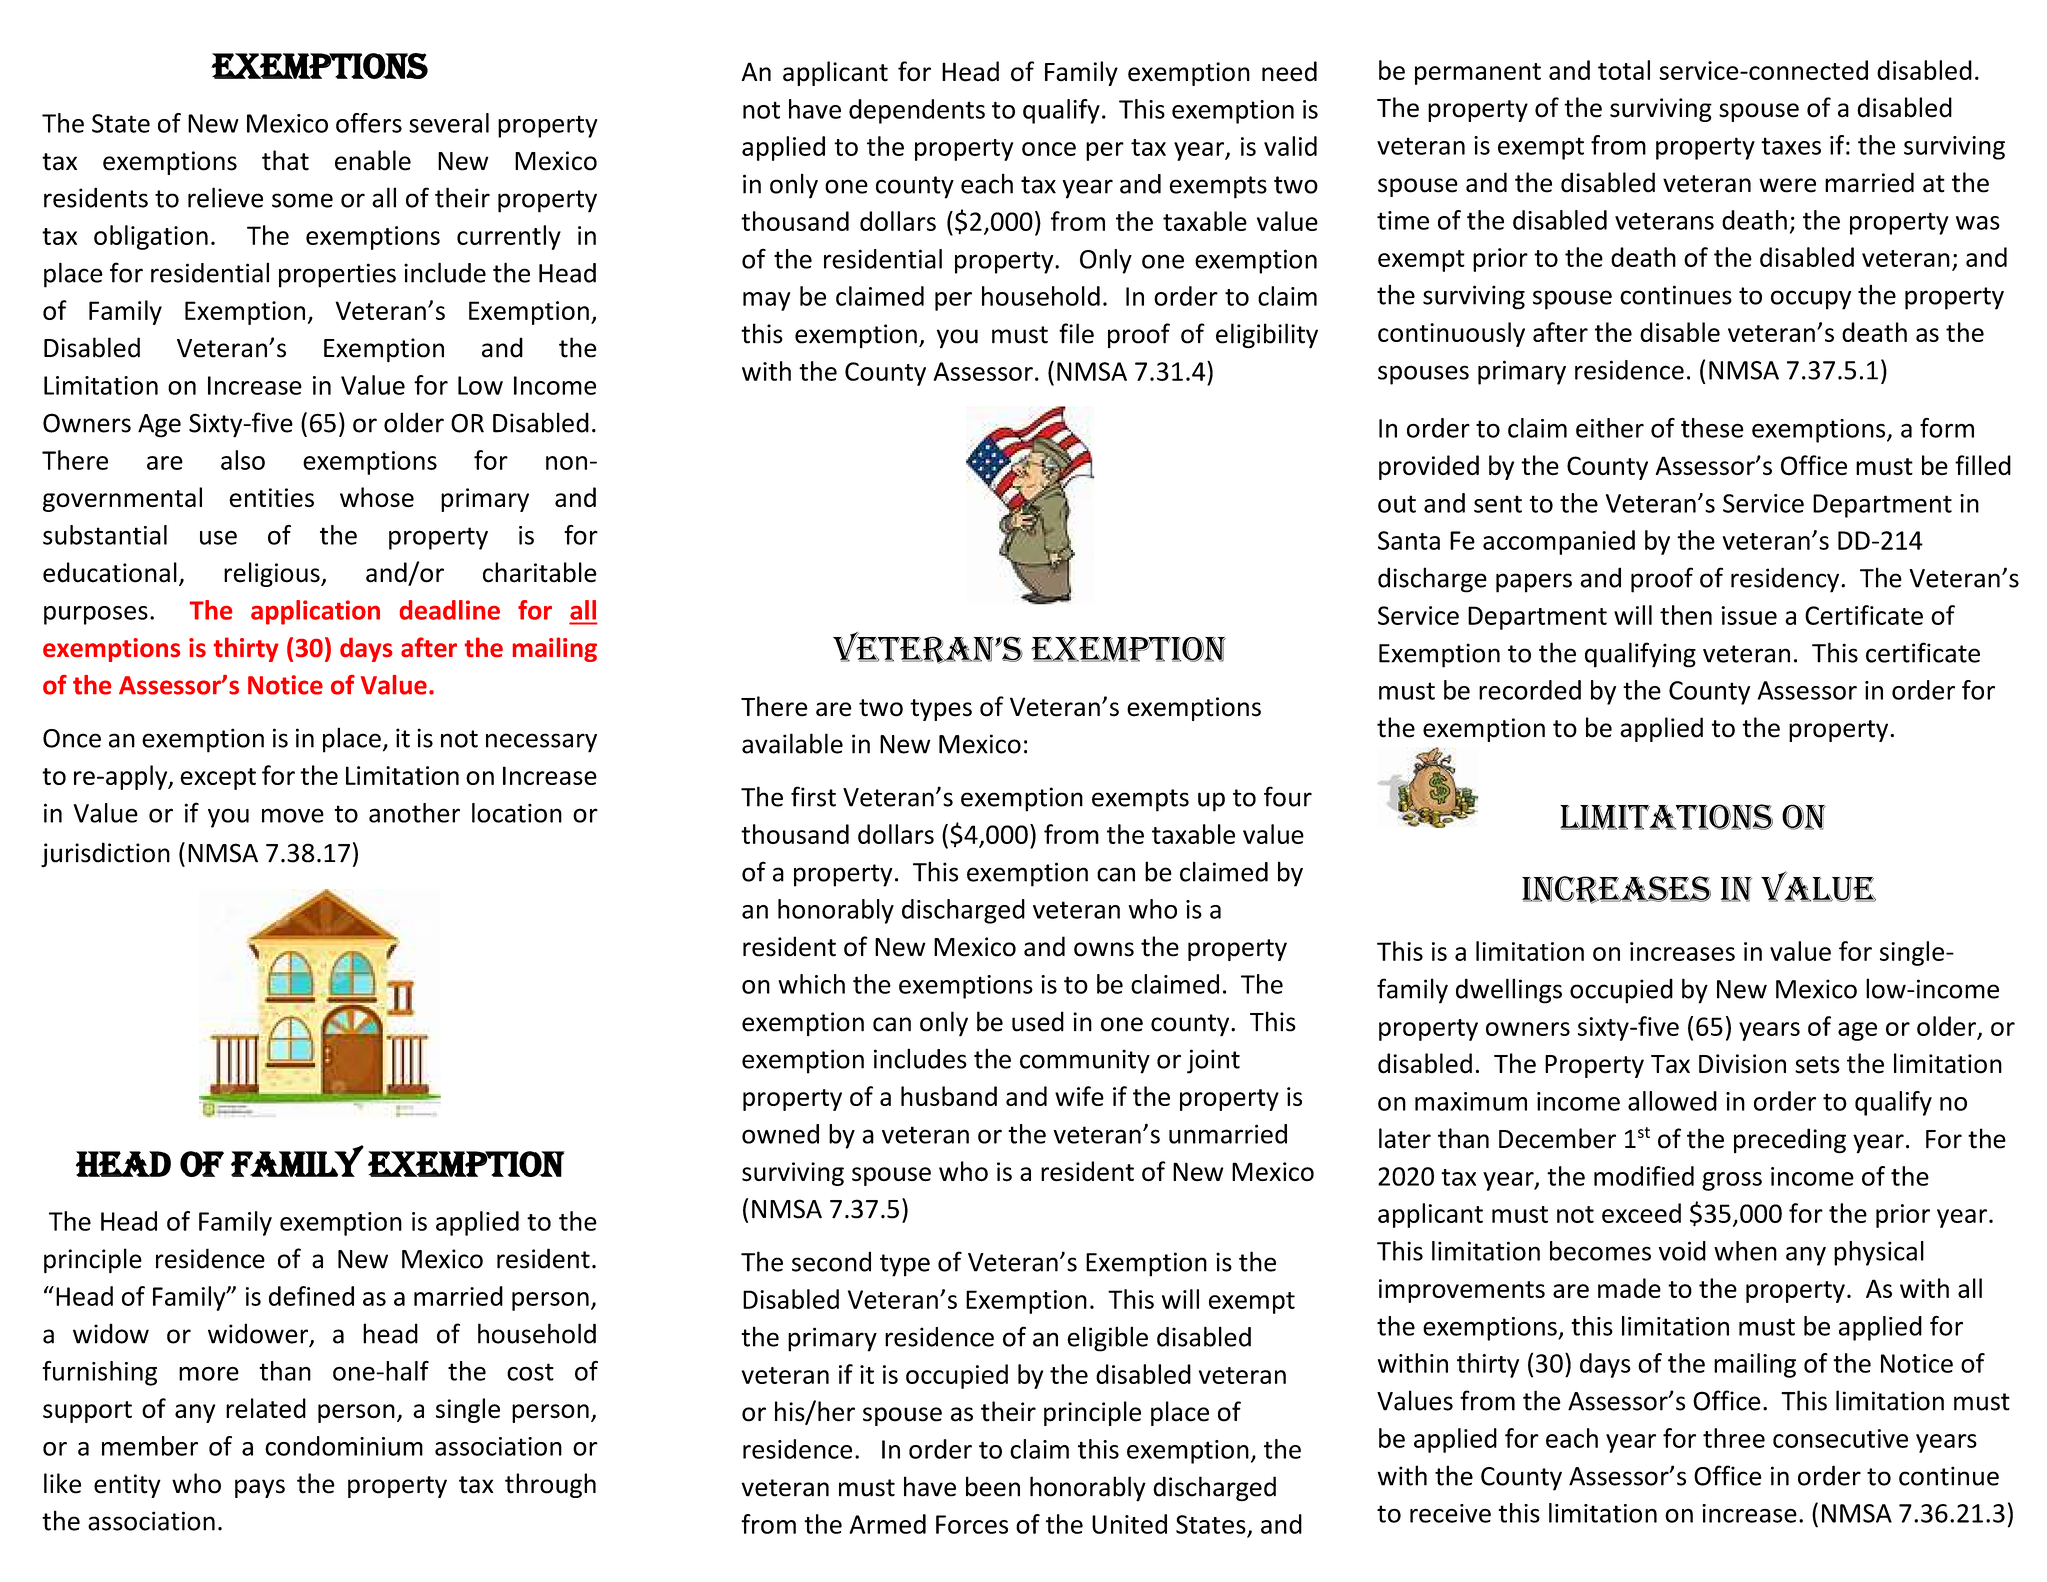 The image size is (2047, 1582). What do you see at coordinates (369, 123) in the image?
I see `offers` at bounding box center [369, 123].
